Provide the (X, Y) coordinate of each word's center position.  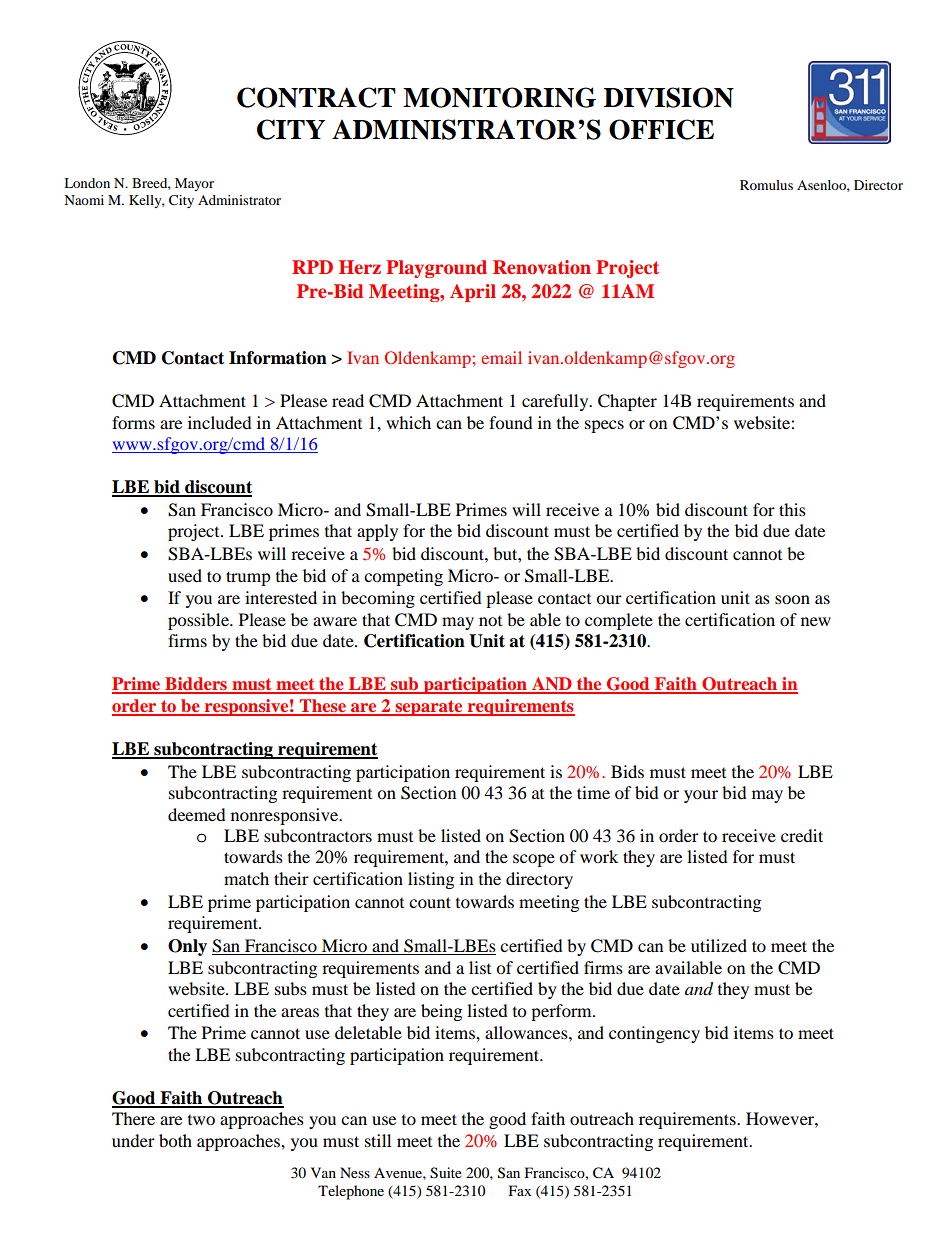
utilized (719, 945)
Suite (446, 1173)
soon (792, 599)
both (175, 1140)
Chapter (627, 402)
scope (534, 860)
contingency (654, 1034)
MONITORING (499, 97)
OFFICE (661, 129)
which (408, 422)
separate (429, 708)
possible (199, 621)
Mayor (194, 184)
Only (187, 947)
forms (133, 422)
